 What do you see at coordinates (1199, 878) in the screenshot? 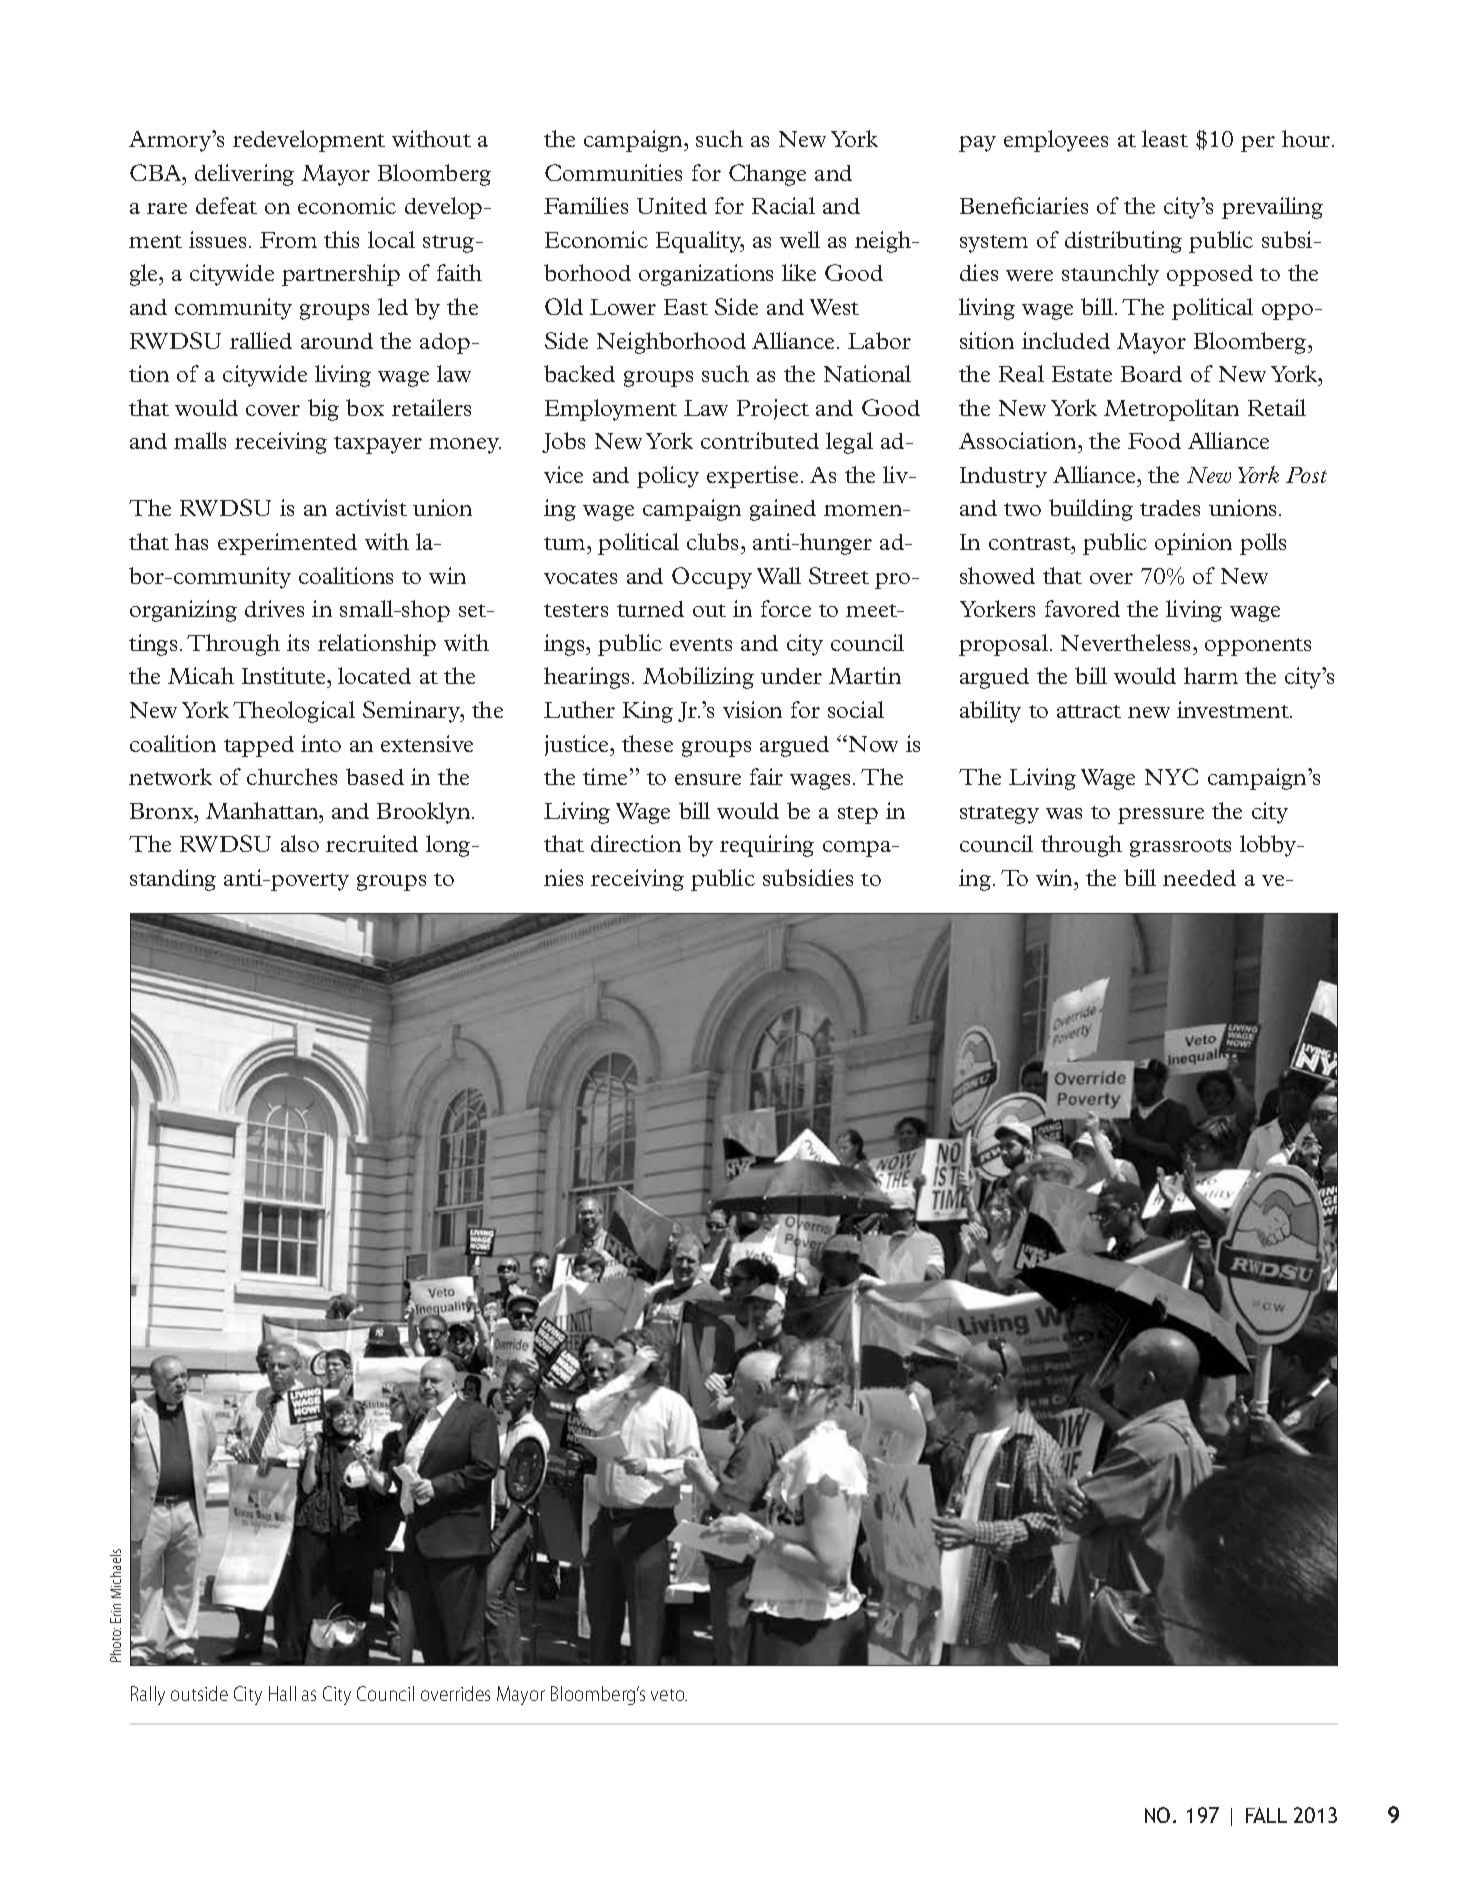
I see `needed` at bounding box center [1199, 878].
